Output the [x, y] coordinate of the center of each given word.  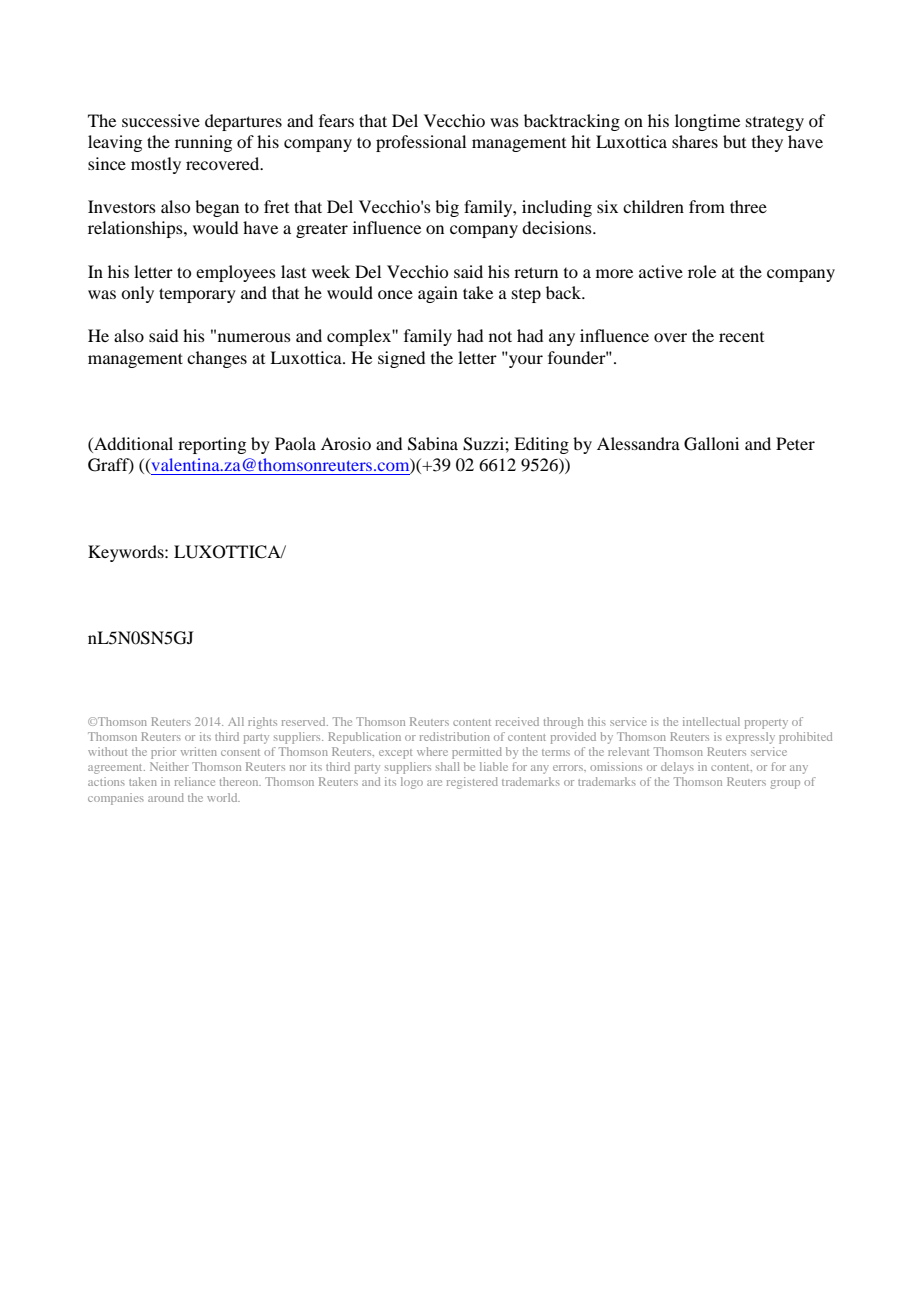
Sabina [433, 444]
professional [421, 143]
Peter [795, 443]
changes [217, 359]
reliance [195, 781]
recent [741, 337]
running [203, 143]
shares [695, 141]
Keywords [127, 553]
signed [401, 359]
